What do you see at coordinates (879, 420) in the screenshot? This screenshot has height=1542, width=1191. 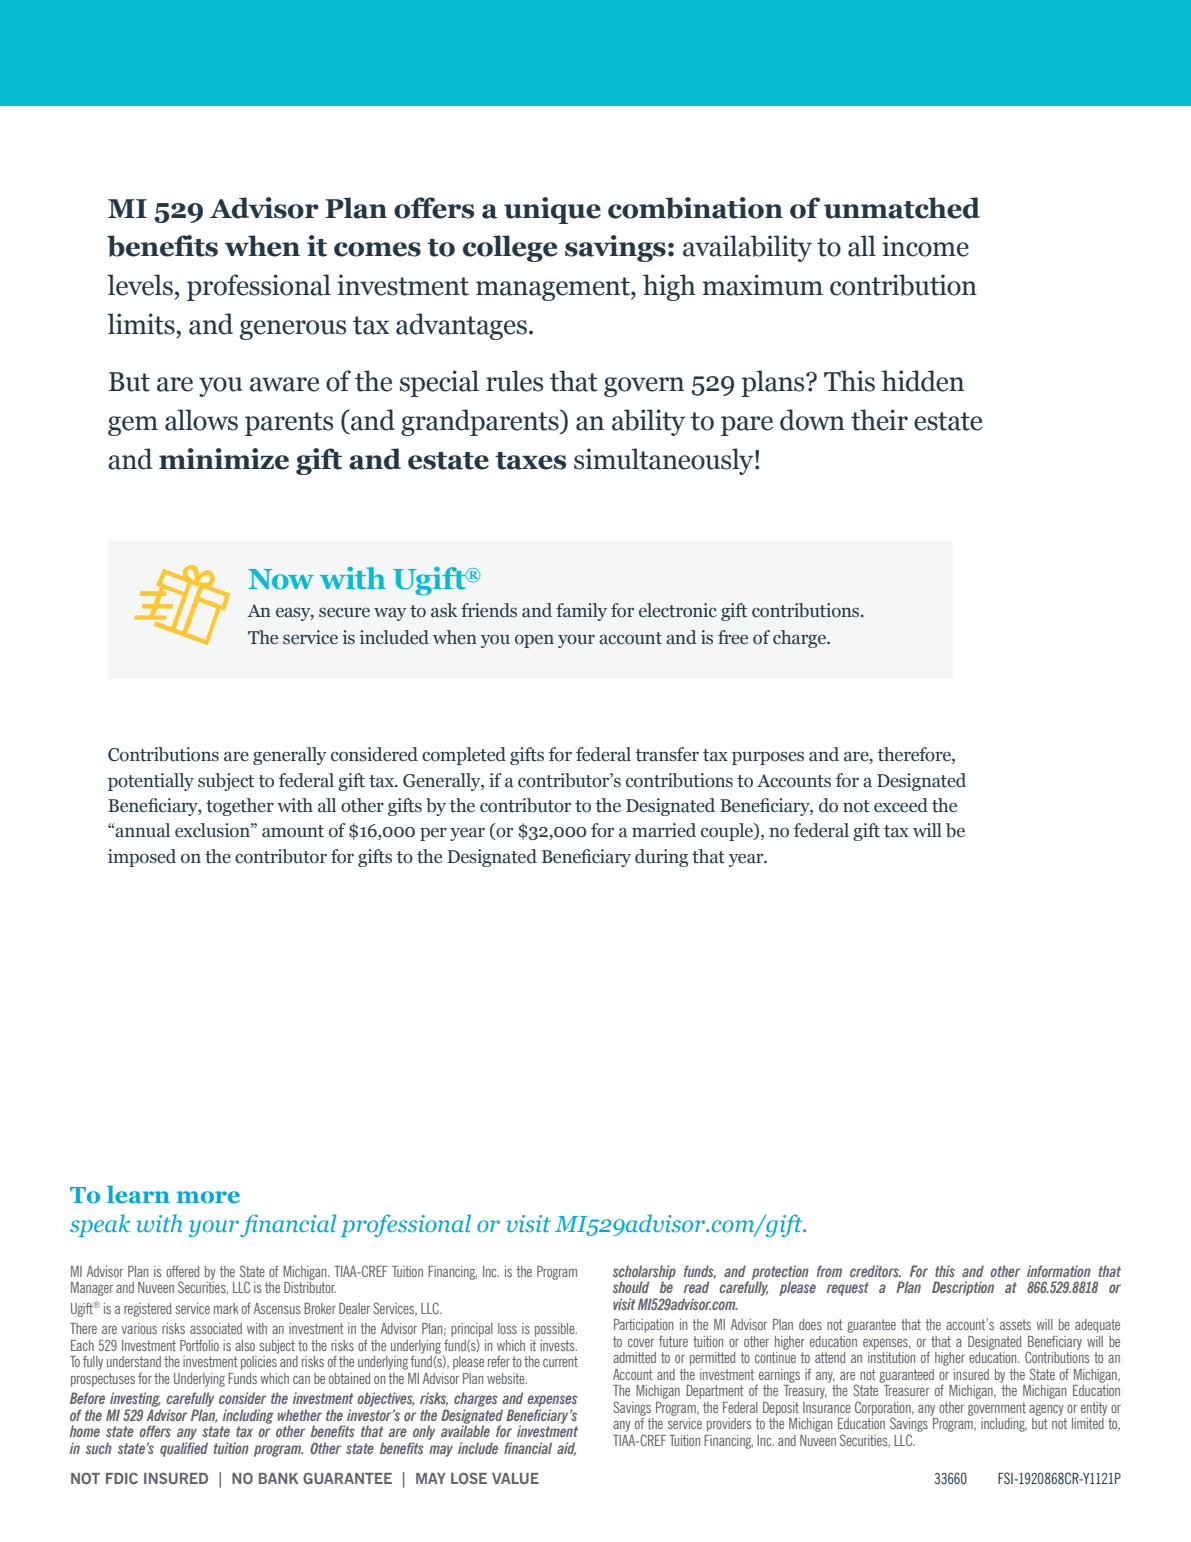 I see `their` at bounding box center [879, 420].
